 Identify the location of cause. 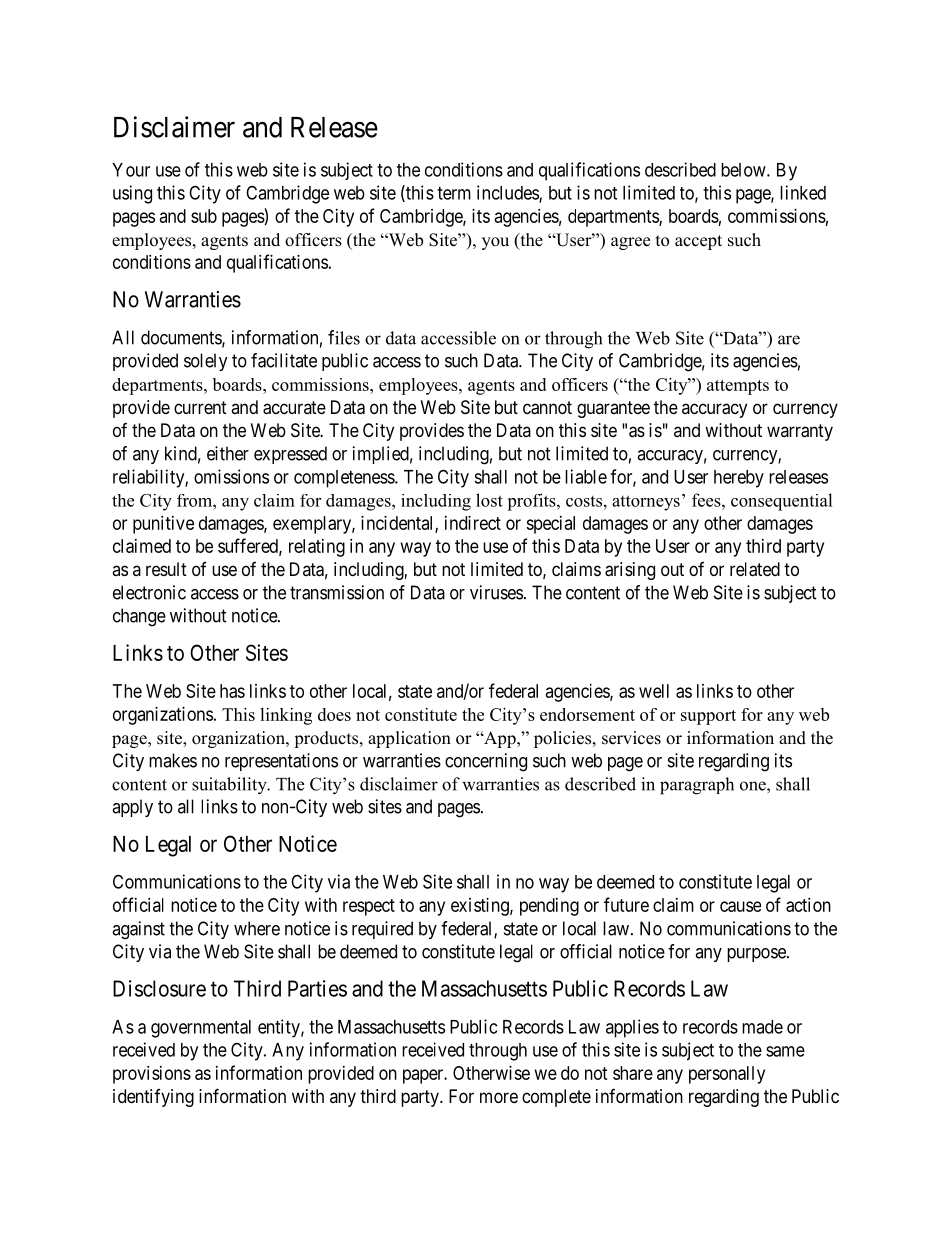
(740, 906).
